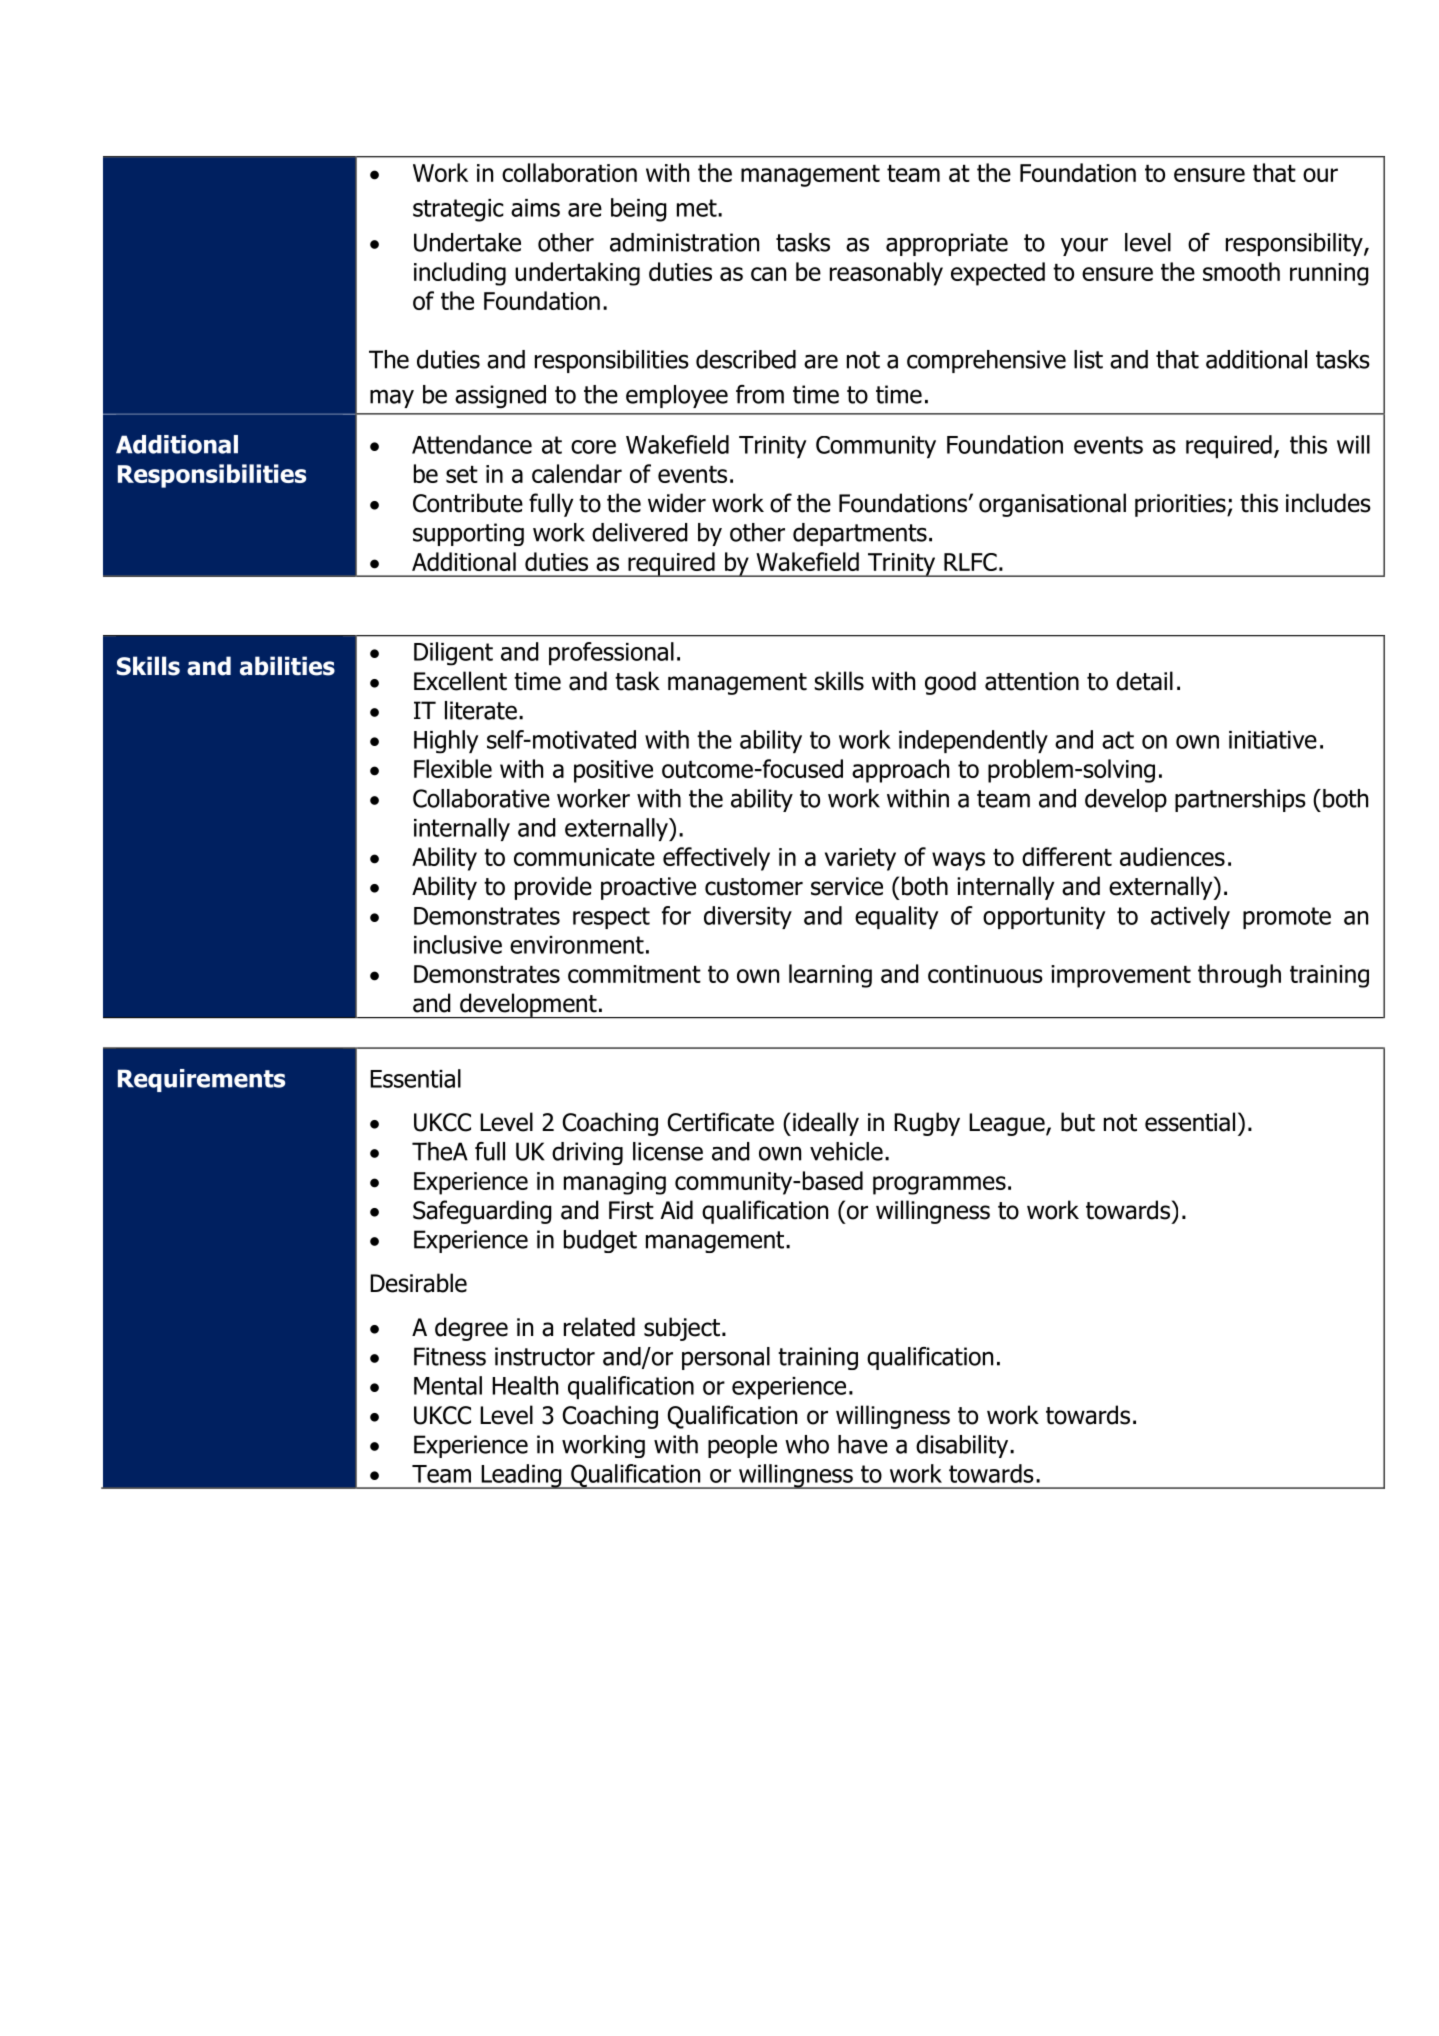 This screenshot has width=1439, height=2036. Describe the element at coordinates (1239, 976) in the screenshot. I see `through` at that location.
